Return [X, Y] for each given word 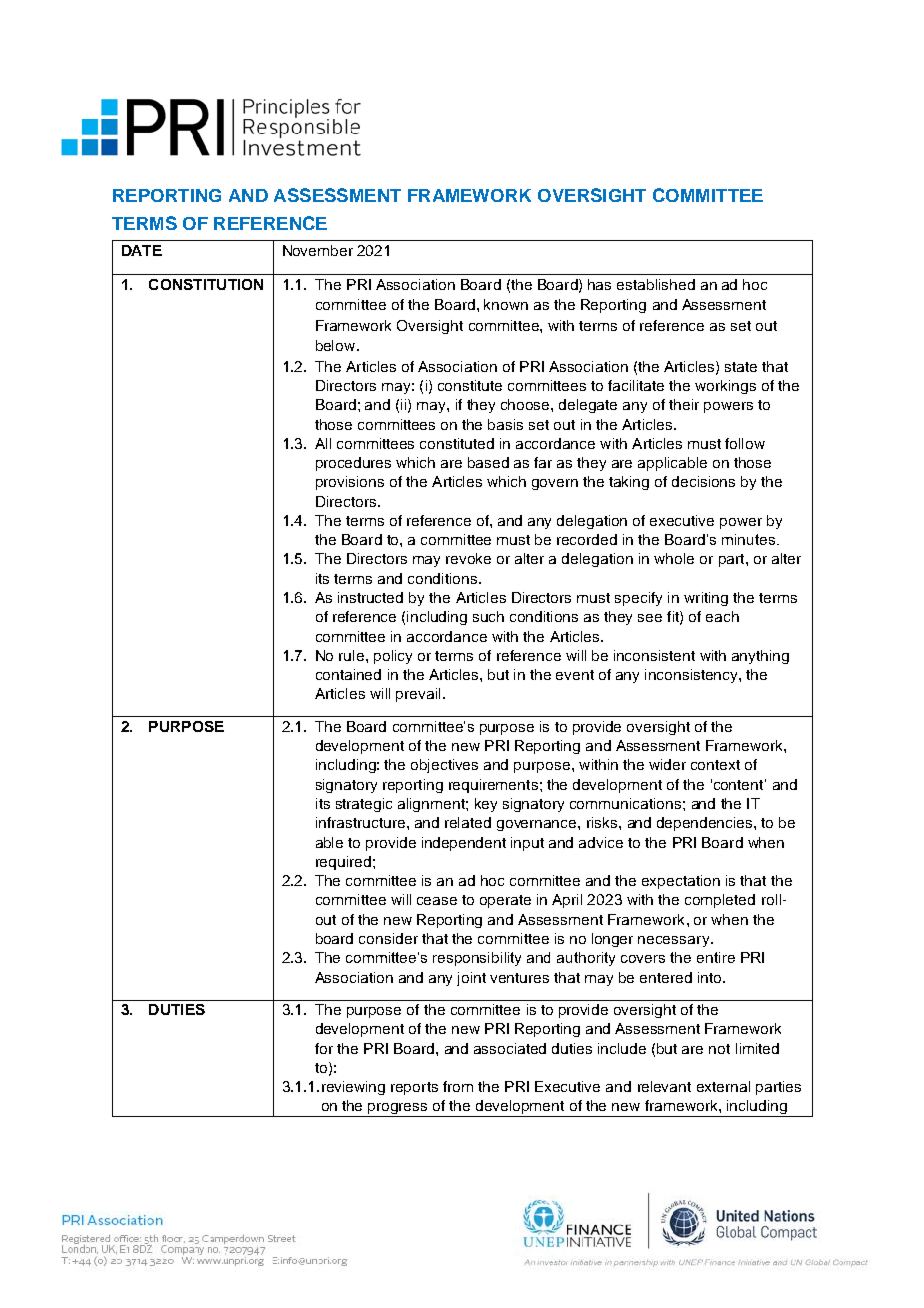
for [324, 1048]
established [656, 284]
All [323, 443]
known [506, 304]
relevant [664, 1086]
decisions [703, 481]
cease [437, 901]
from [458, 1086]
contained [348, 674]
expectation [681, 882]
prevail [418, 695]
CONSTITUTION [206, 284]
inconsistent [654, 655]
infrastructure [360, 822]
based [488, 462]
